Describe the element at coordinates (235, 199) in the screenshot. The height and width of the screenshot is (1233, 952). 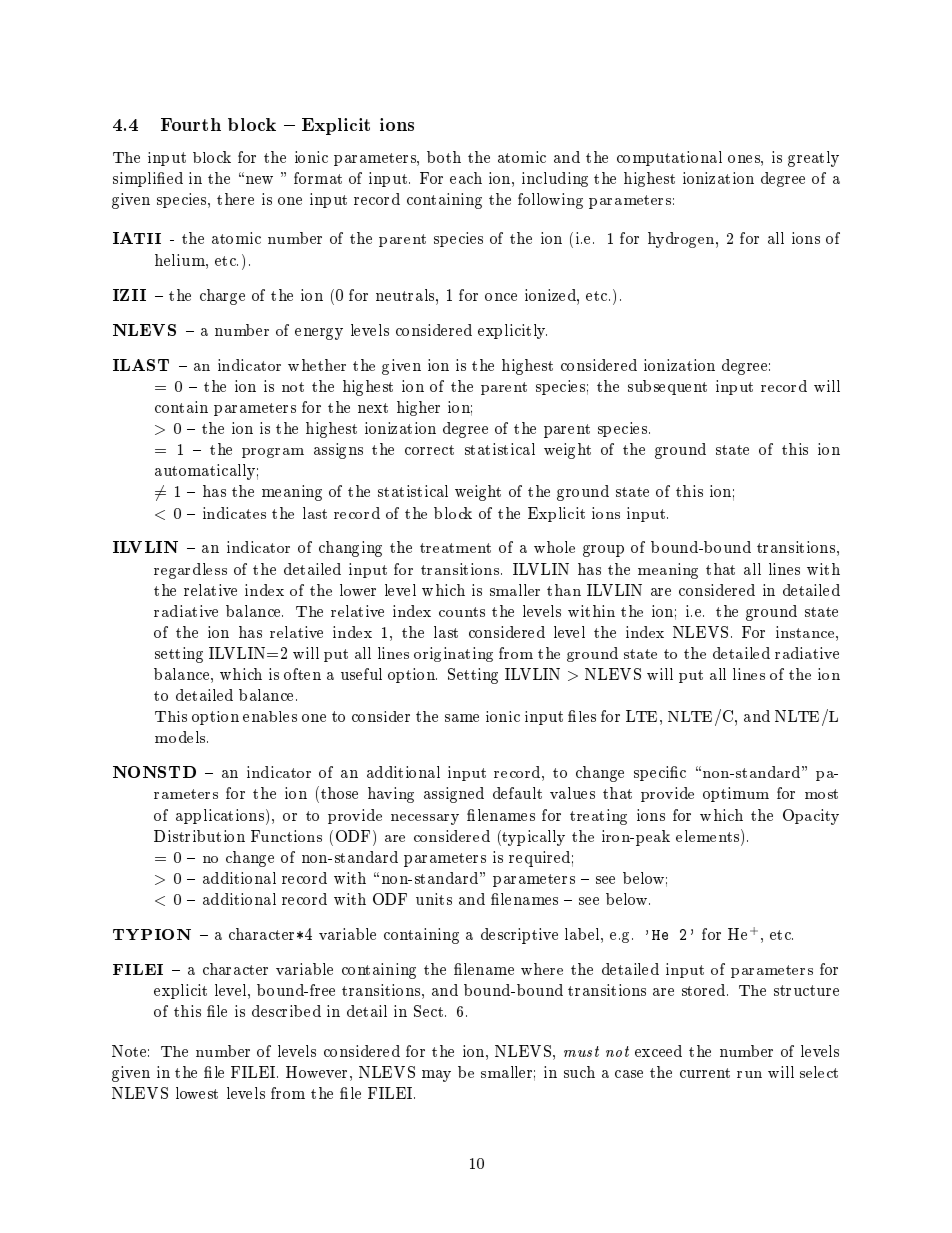
I see `there` at that location.
